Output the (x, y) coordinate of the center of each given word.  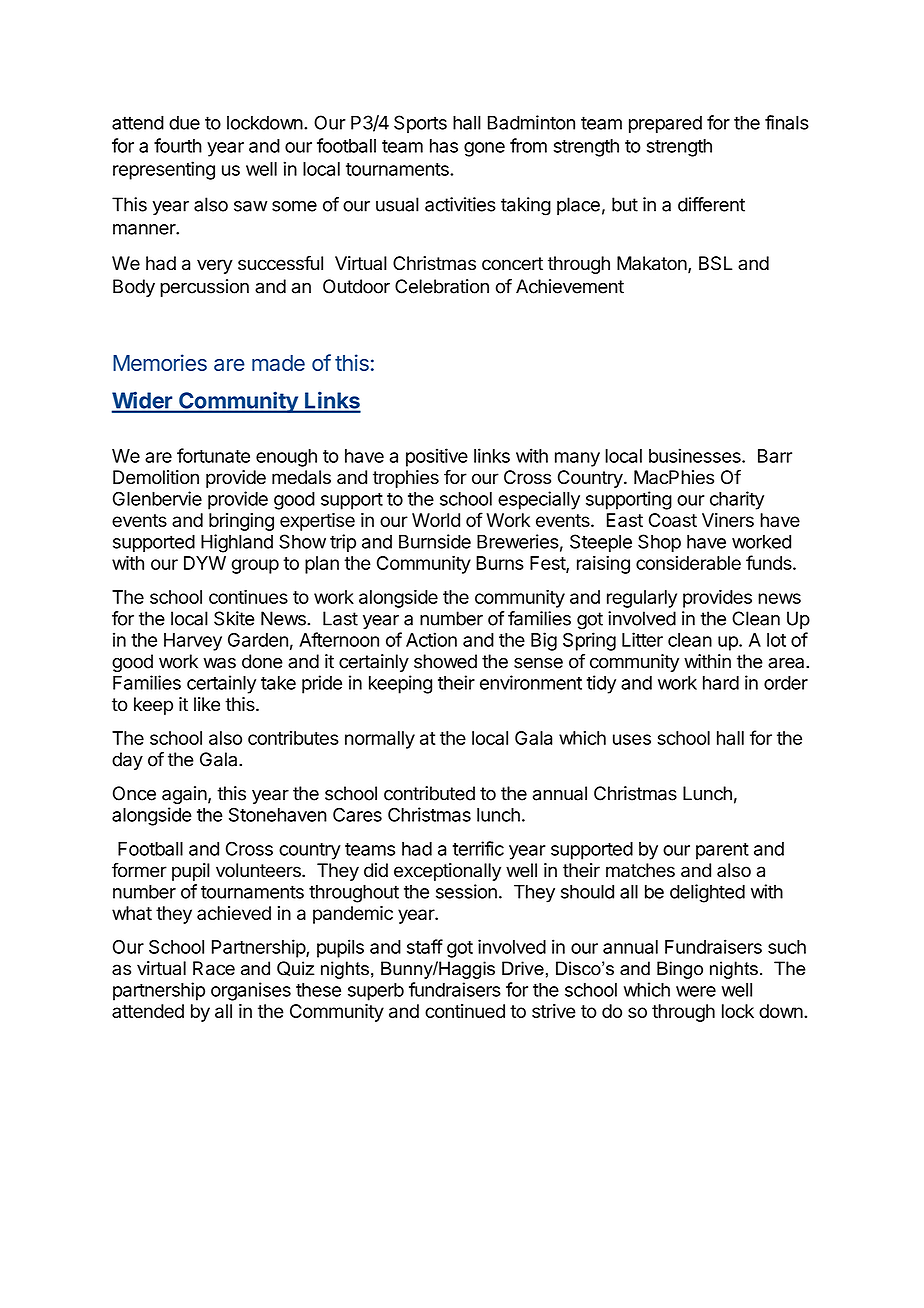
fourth (178, 145)
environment (531, 682)
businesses (696, 455)
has (444, 146)
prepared (665, 124)
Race (214, 968)
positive (437, 457)
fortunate (213, 455)
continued (465, 1011)
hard (721, 683)
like (207, 704)
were (696, 991)
